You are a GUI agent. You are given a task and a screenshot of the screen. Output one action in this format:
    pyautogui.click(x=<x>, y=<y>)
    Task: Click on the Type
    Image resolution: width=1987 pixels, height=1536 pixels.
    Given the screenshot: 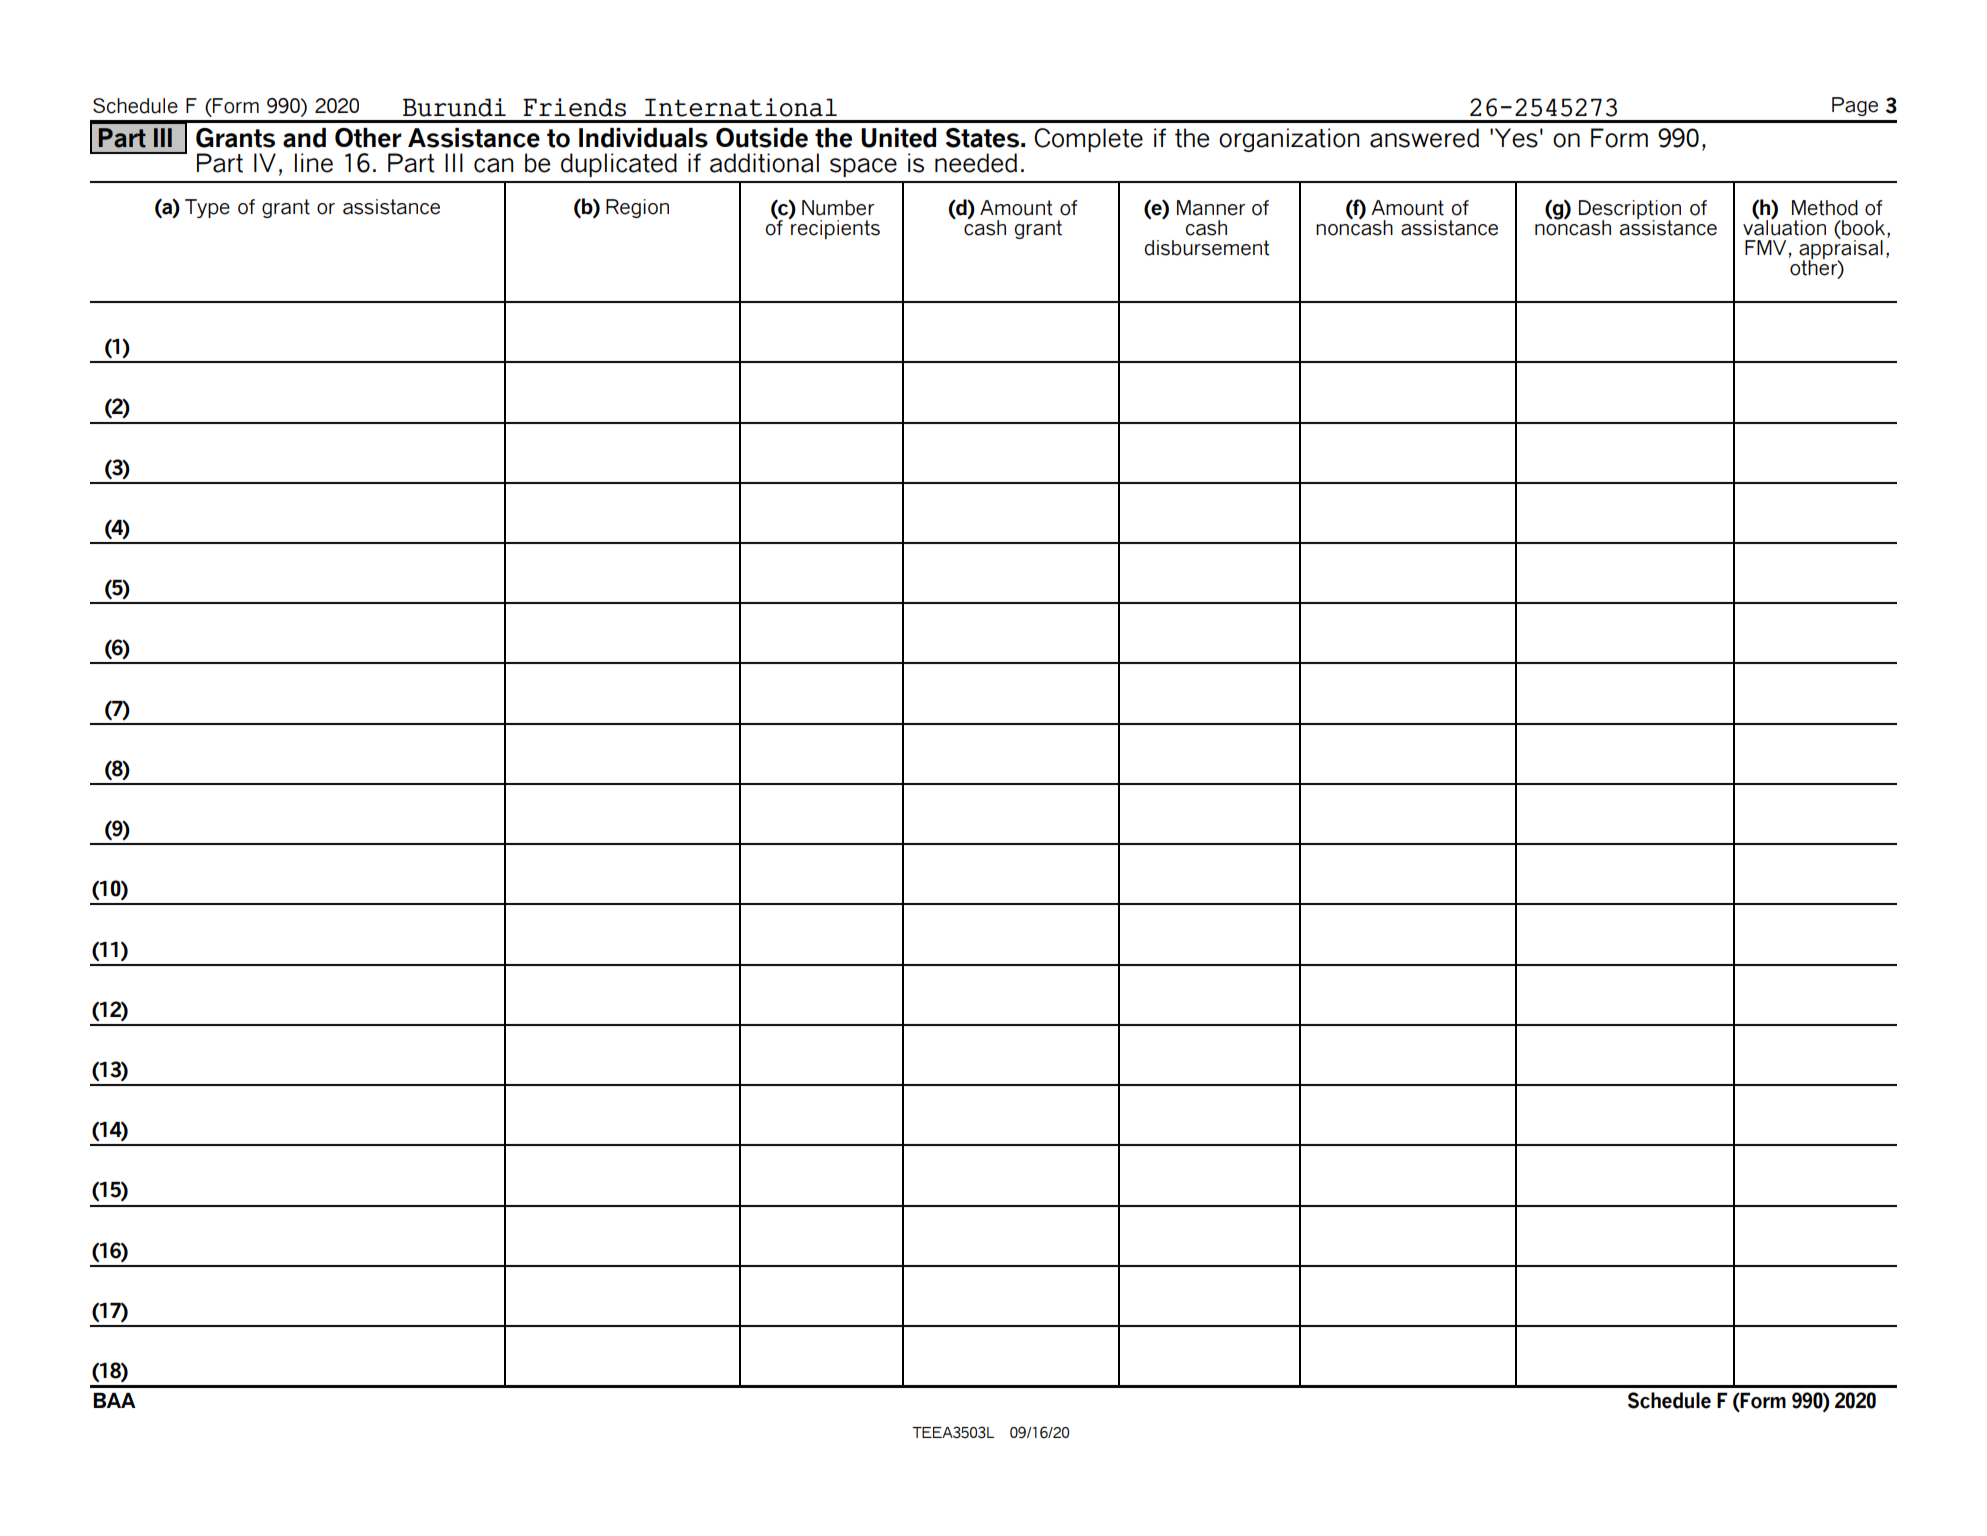 What is the action you would take?
    pyautogui.click(x=207, y=208)
